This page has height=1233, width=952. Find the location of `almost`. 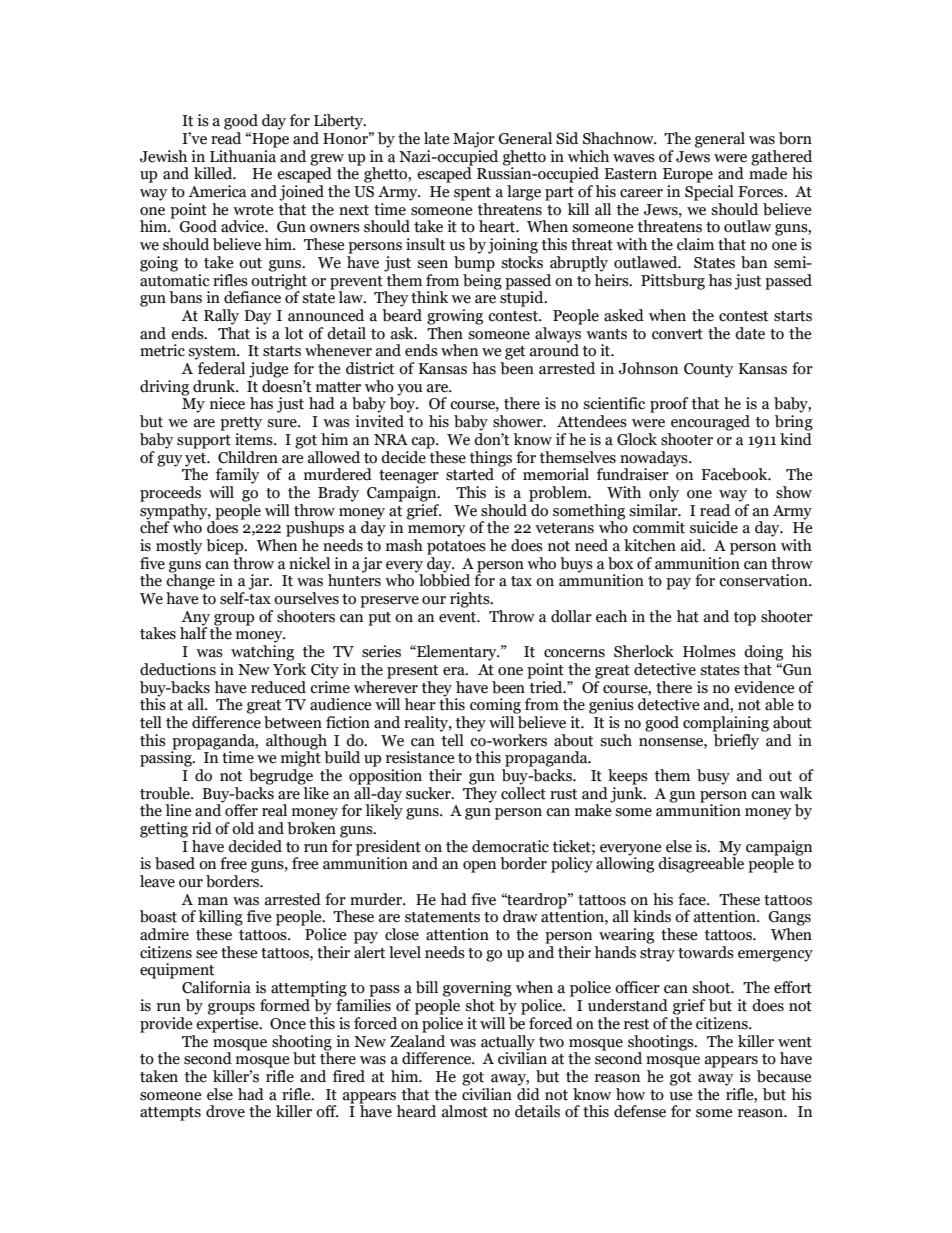

almost is located at coordinates (465, 1111).
